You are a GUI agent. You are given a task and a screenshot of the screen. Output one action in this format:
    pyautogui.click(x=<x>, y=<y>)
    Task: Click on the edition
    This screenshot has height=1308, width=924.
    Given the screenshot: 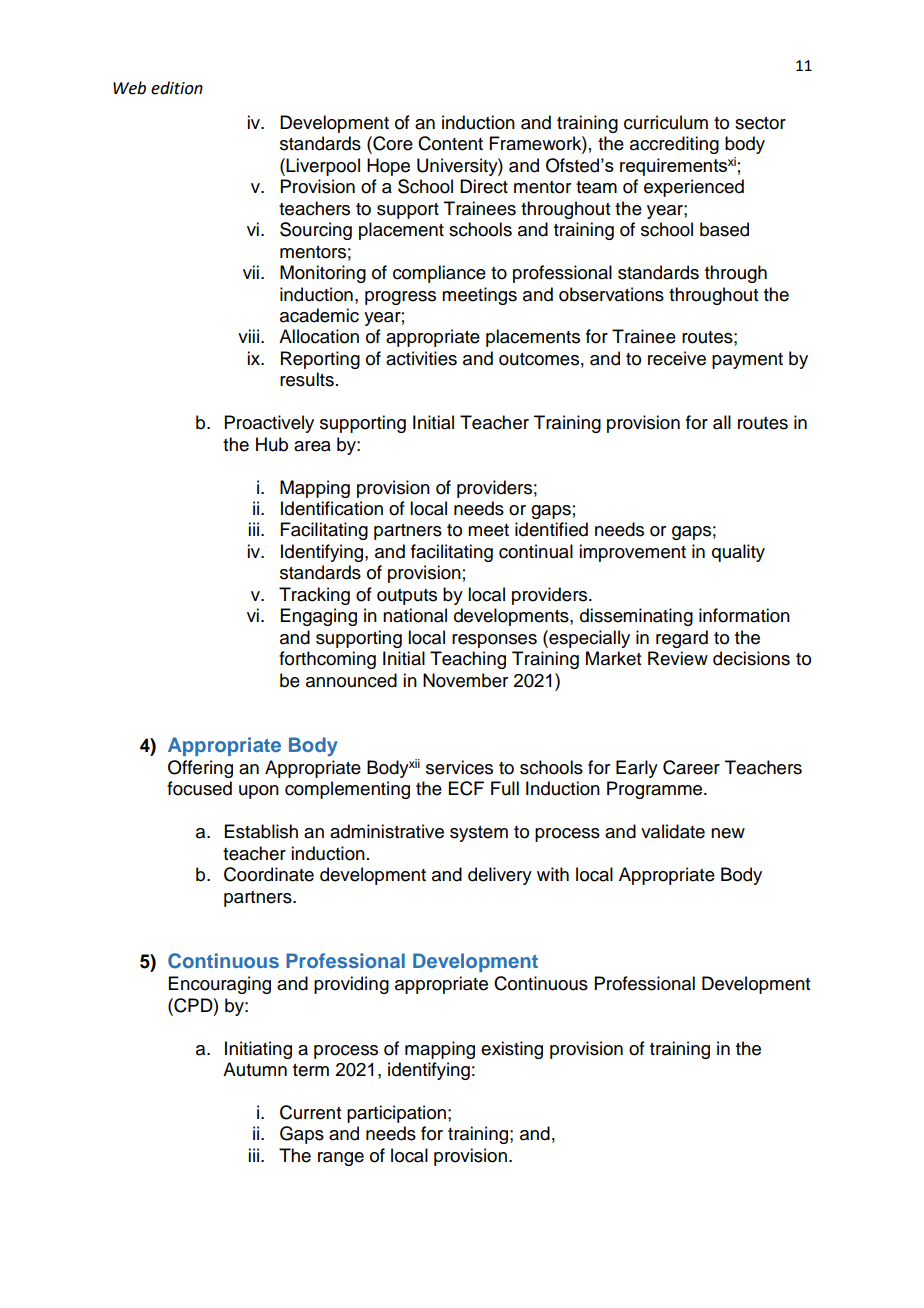 What is the action you would take?
    pyautogui.click(x=177, y=88)
